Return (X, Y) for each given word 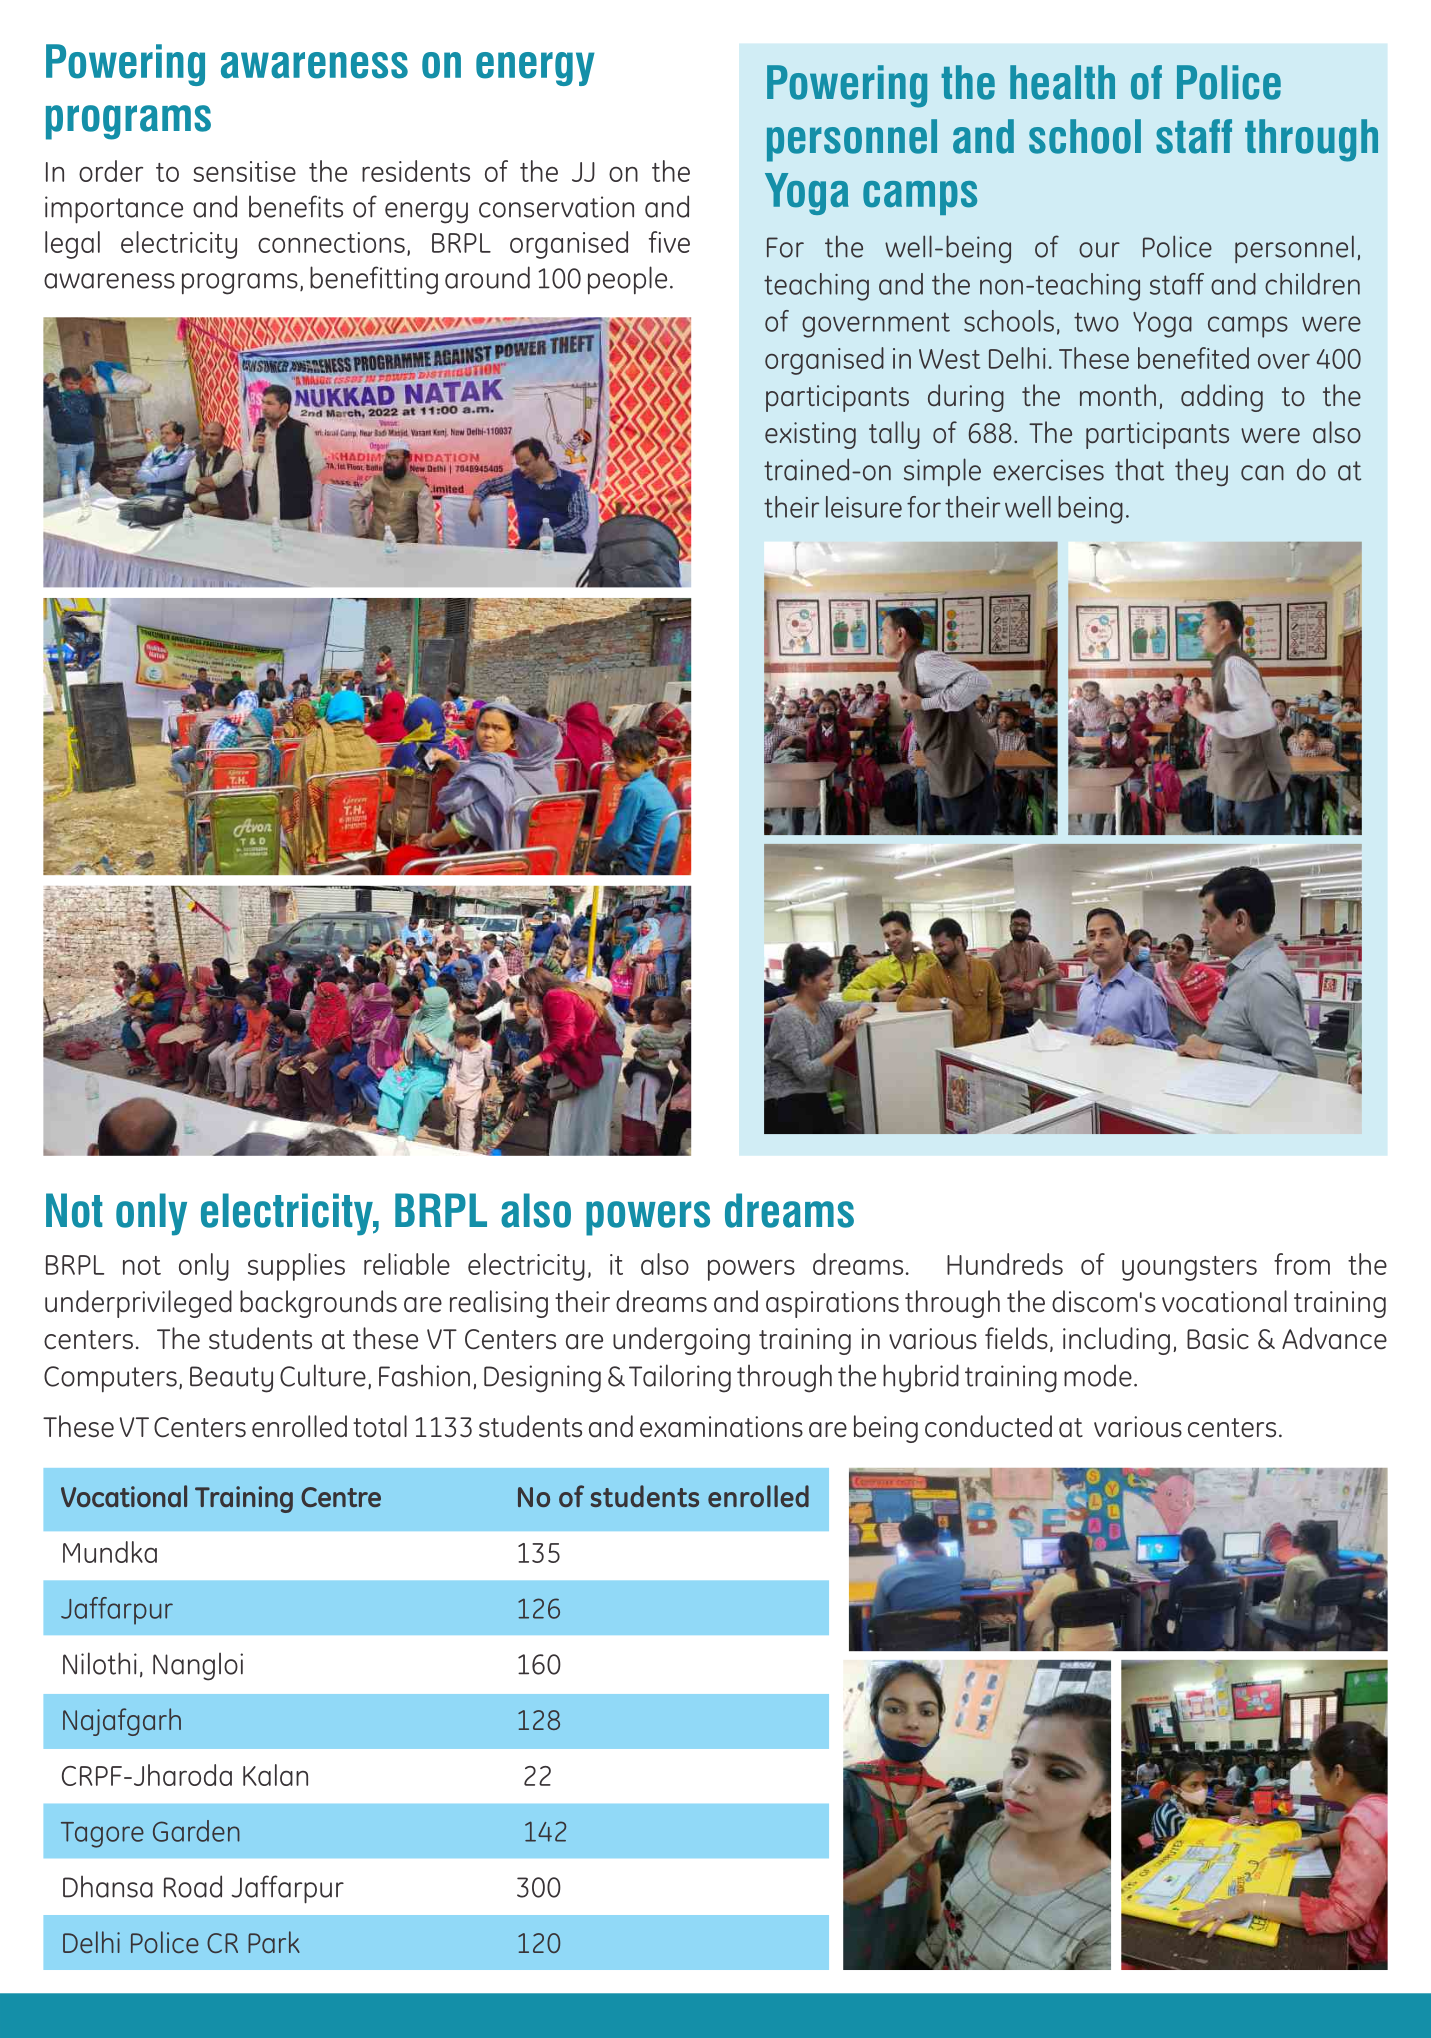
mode (1098, 1376)
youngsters (1189, 1268)
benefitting (374, 280)
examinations (721, 1427)
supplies (296, 1267)
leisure (864, 507)
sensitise (244, 171)
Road (193, 1886)
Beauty (231, 1379)
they (1201, 472)
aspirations (832, 1304)
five (669, 242)
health (1062, 82)
